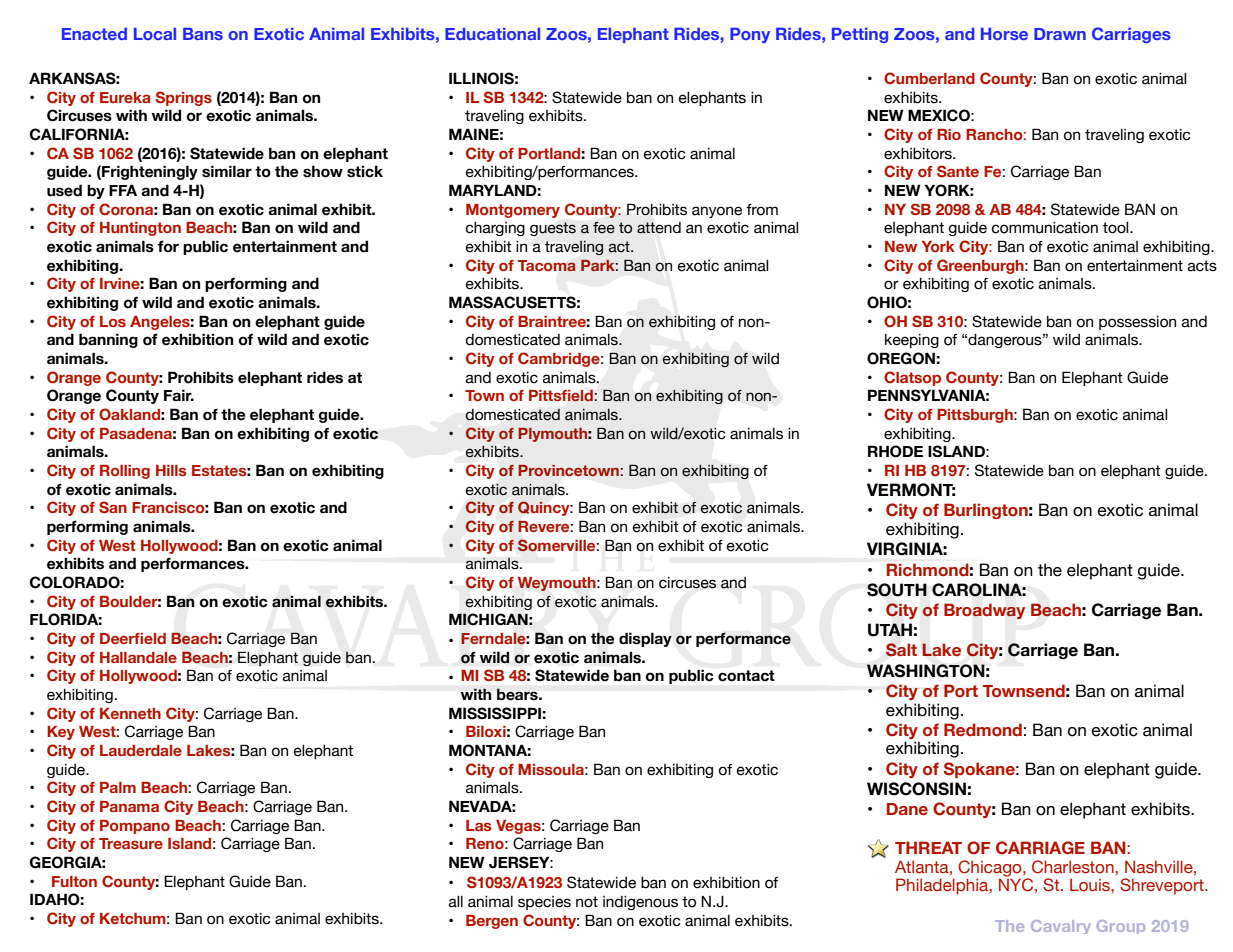 The image size is (1233, 952). What do you see at coordinates (547, 266) in the screenshot?
I see `Tacoma` at bounding box center [547, 266].
